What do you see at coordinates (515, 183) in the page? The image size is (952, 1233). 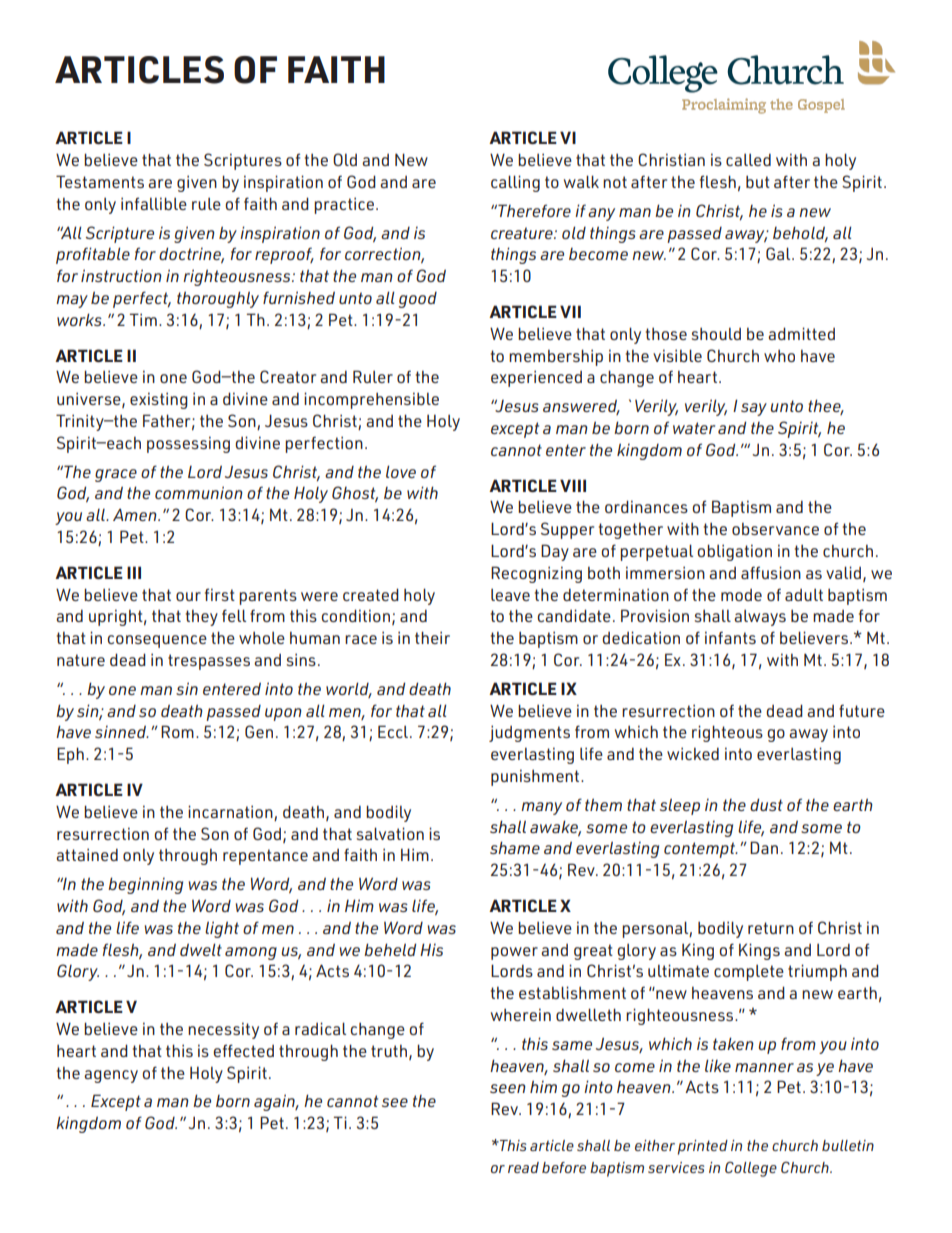 I see `calling` at bounding box center [515, 183].
